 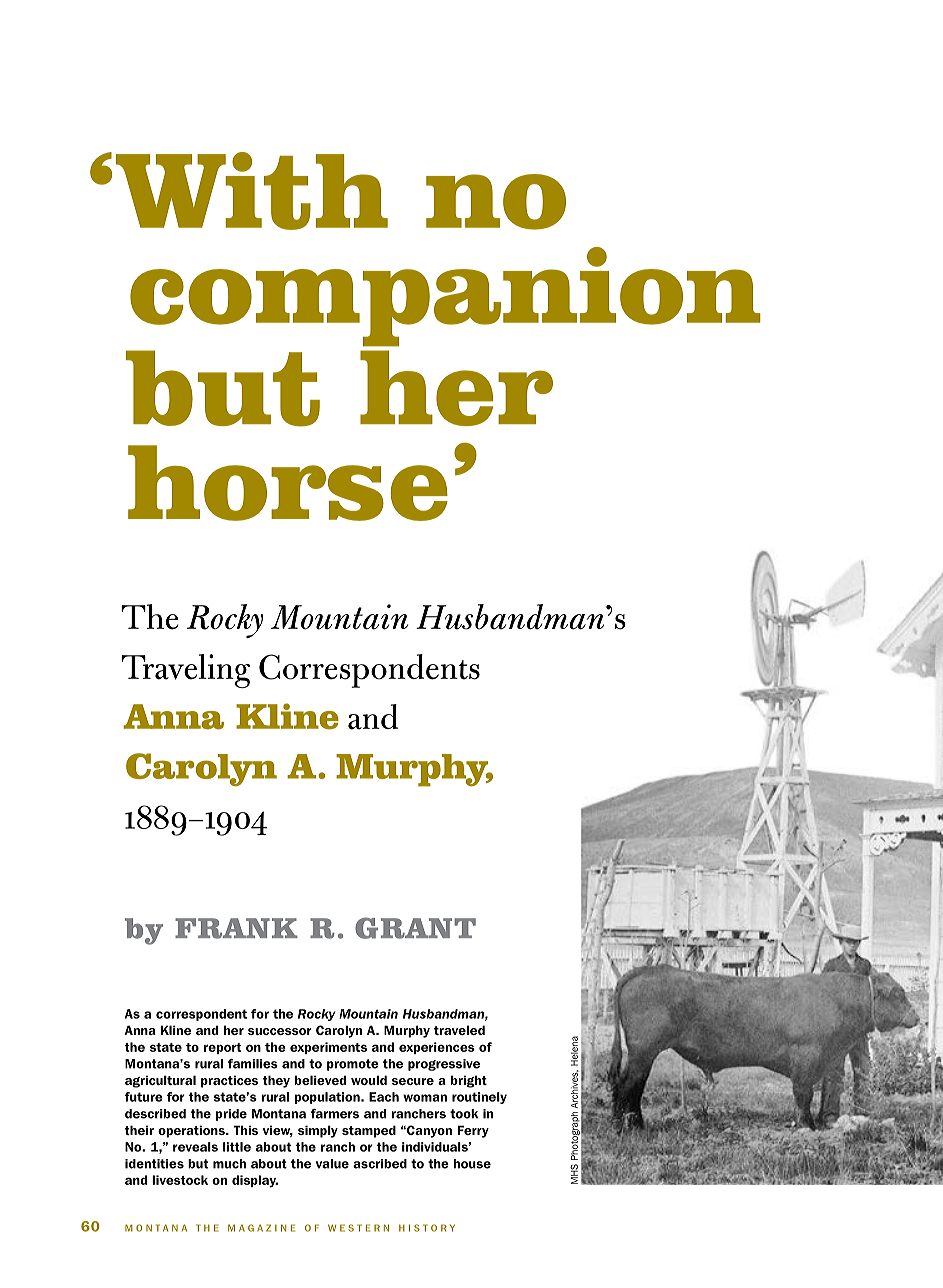 I want to click on HISTORY, so click(x=427, y=1228).
